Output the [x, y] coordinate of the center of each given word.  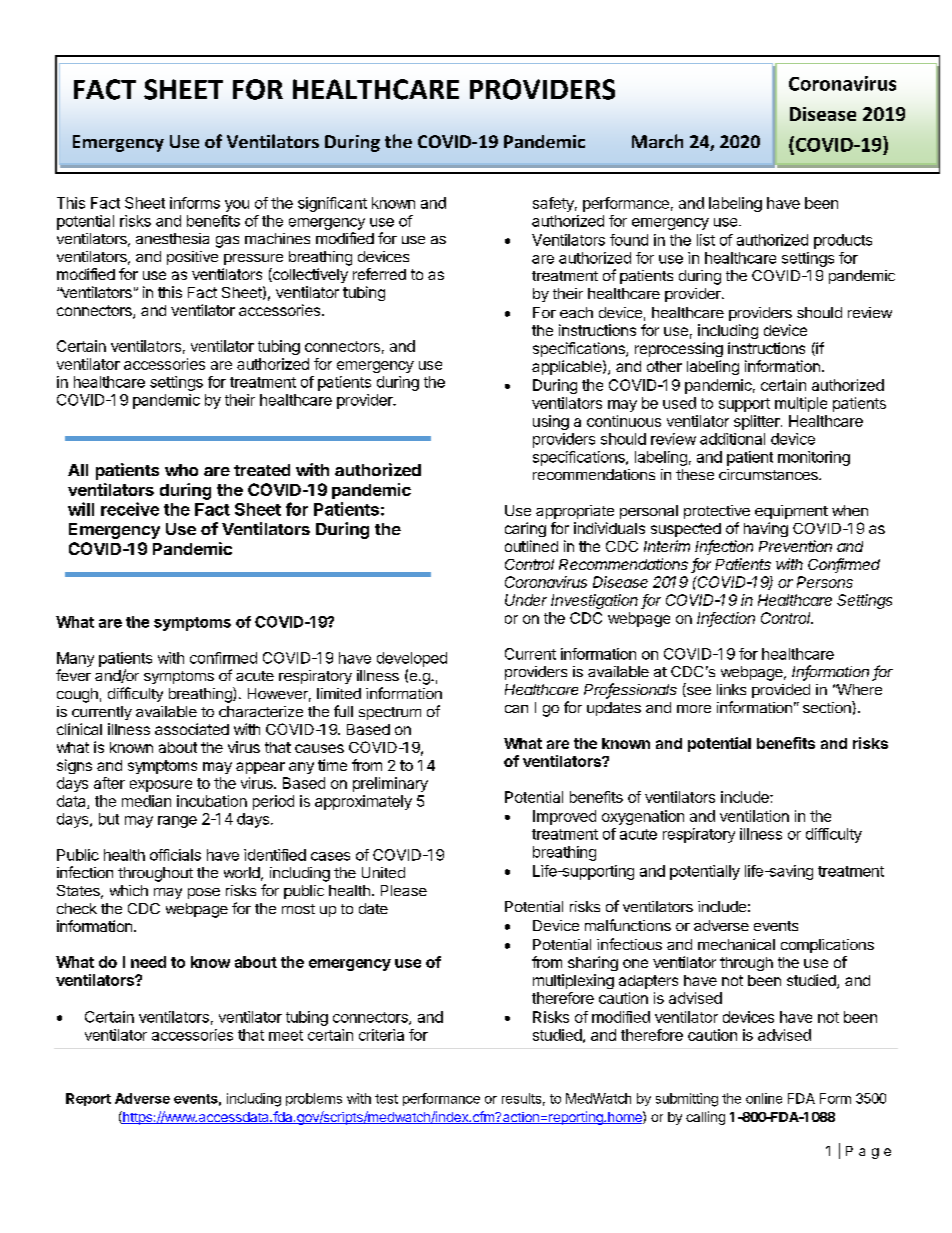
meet [286, 1035]
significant [332, 204]
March [657, 141]
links [731, 689]
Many [75, 659]
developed [412, 659]
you [237, 206]
